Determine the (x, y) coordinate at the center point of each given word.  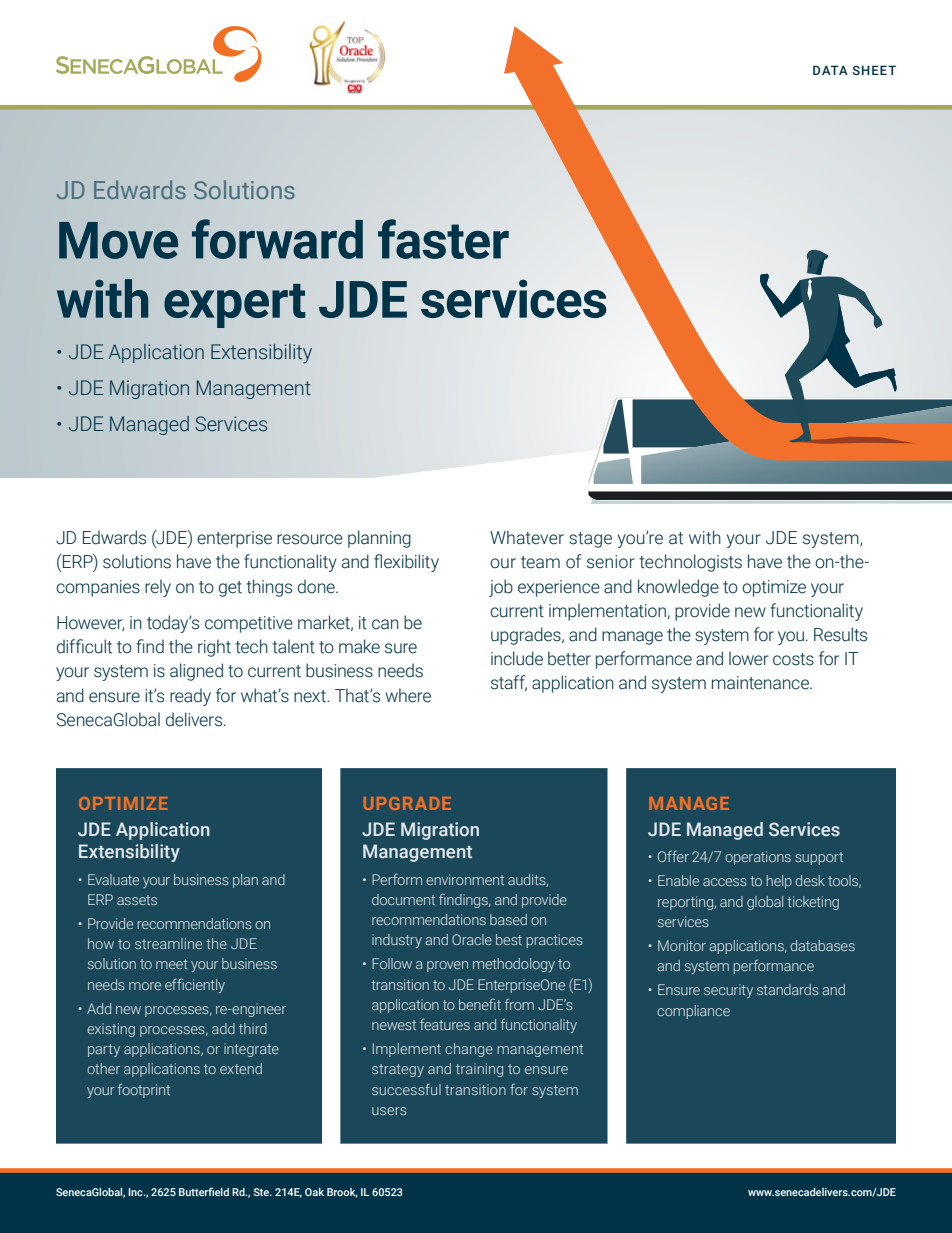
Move (118, 240)
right (214, 648)
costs (793, 659)
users (389, 1111)
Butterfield (204, 1191)
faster (443, 239)
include (517, 658)
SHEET (874, 70)
